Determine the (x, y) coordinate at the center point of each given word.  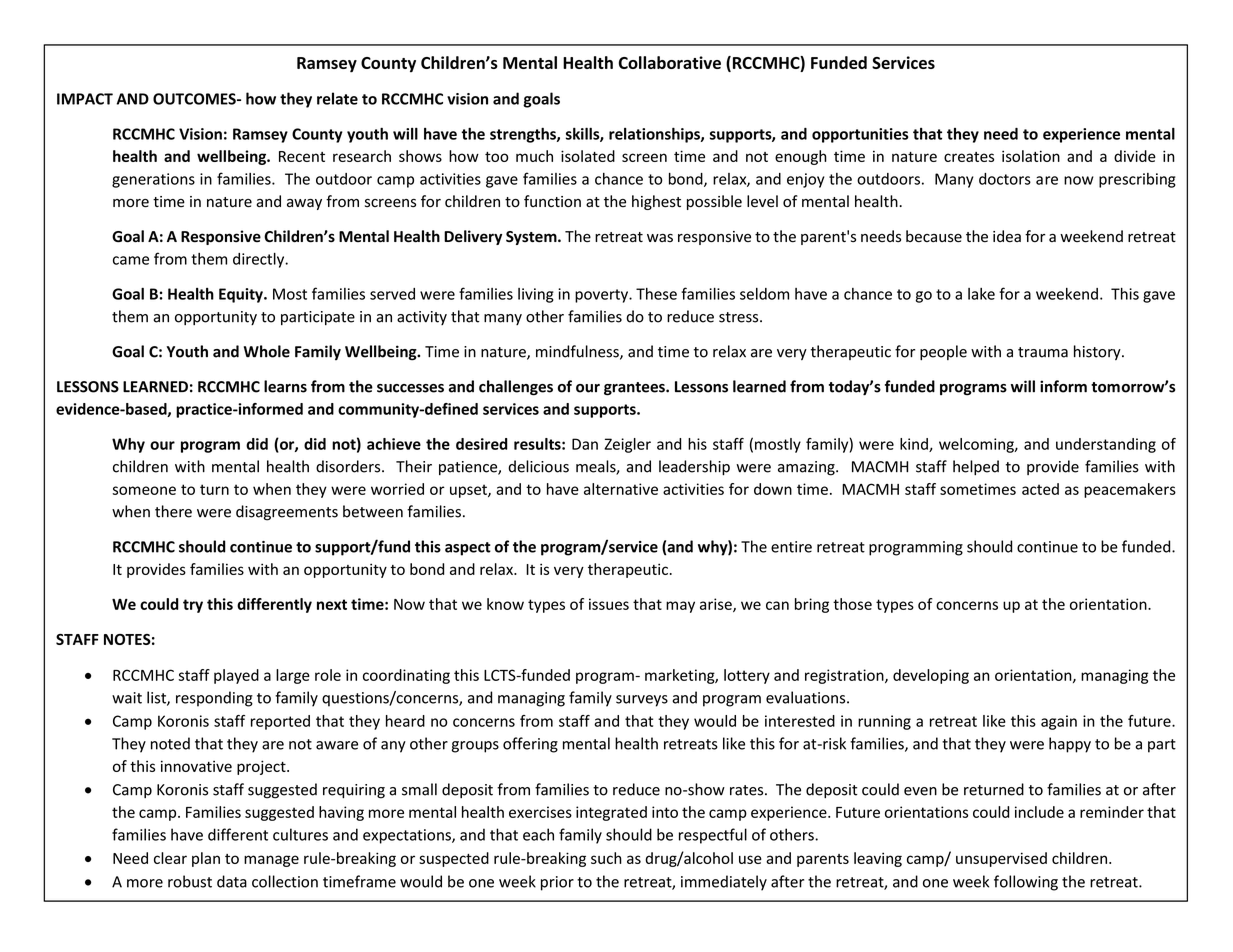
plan (206, 859)
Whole (267, 351)
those (852, 604)
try (193, 606)
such (606, 858)
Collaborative (670, 62)
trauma (1043, 352)
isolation (1031, 156)
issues (609, 604)
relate (337, 98)
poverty (602, 296)
